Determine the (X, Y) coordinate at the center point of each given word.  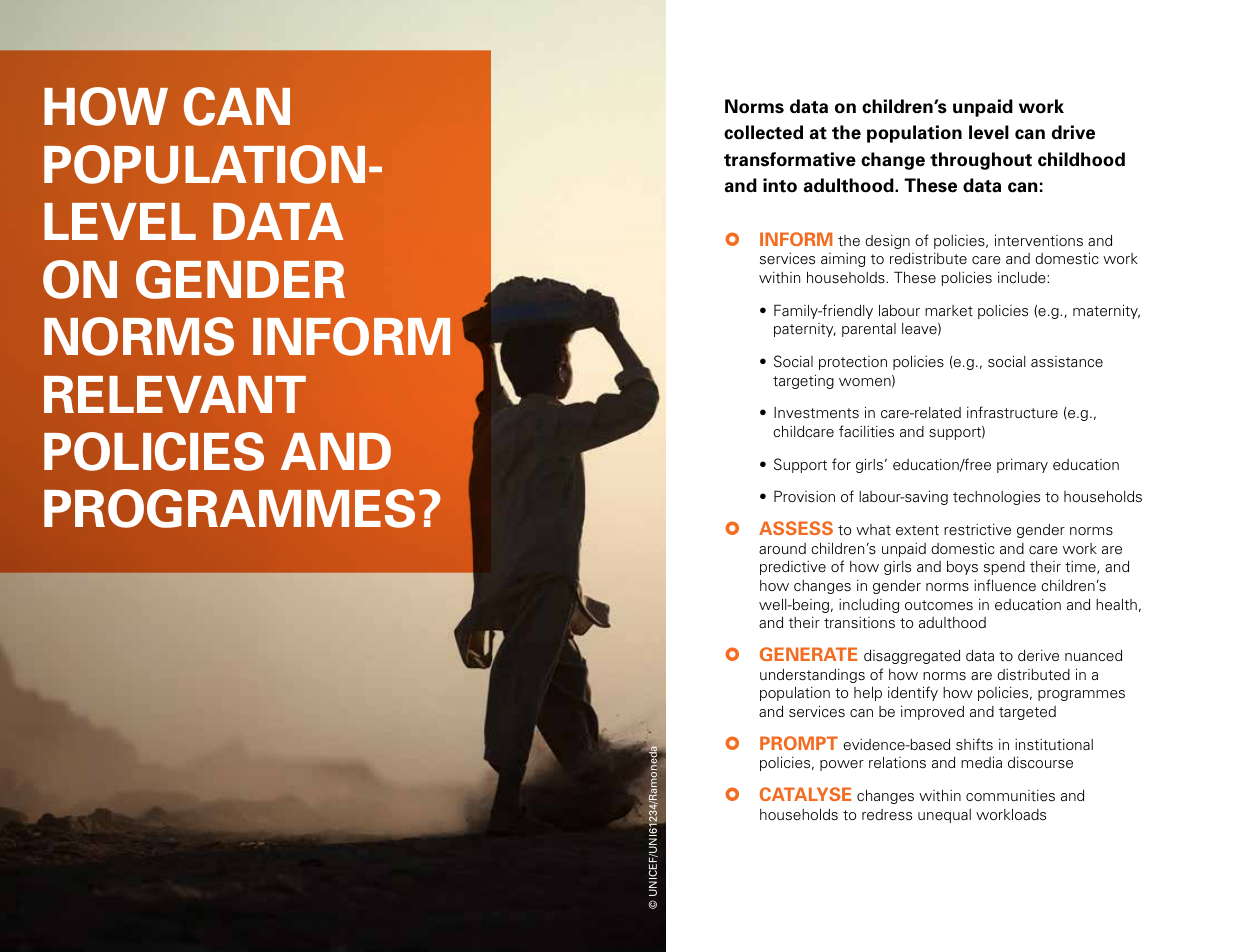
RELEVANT (175, 394)
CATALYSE (805, 794)
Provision (804, 496)
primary (1022, 466)
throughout (981, 161)
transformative (790, 159)
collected (763, 132)
